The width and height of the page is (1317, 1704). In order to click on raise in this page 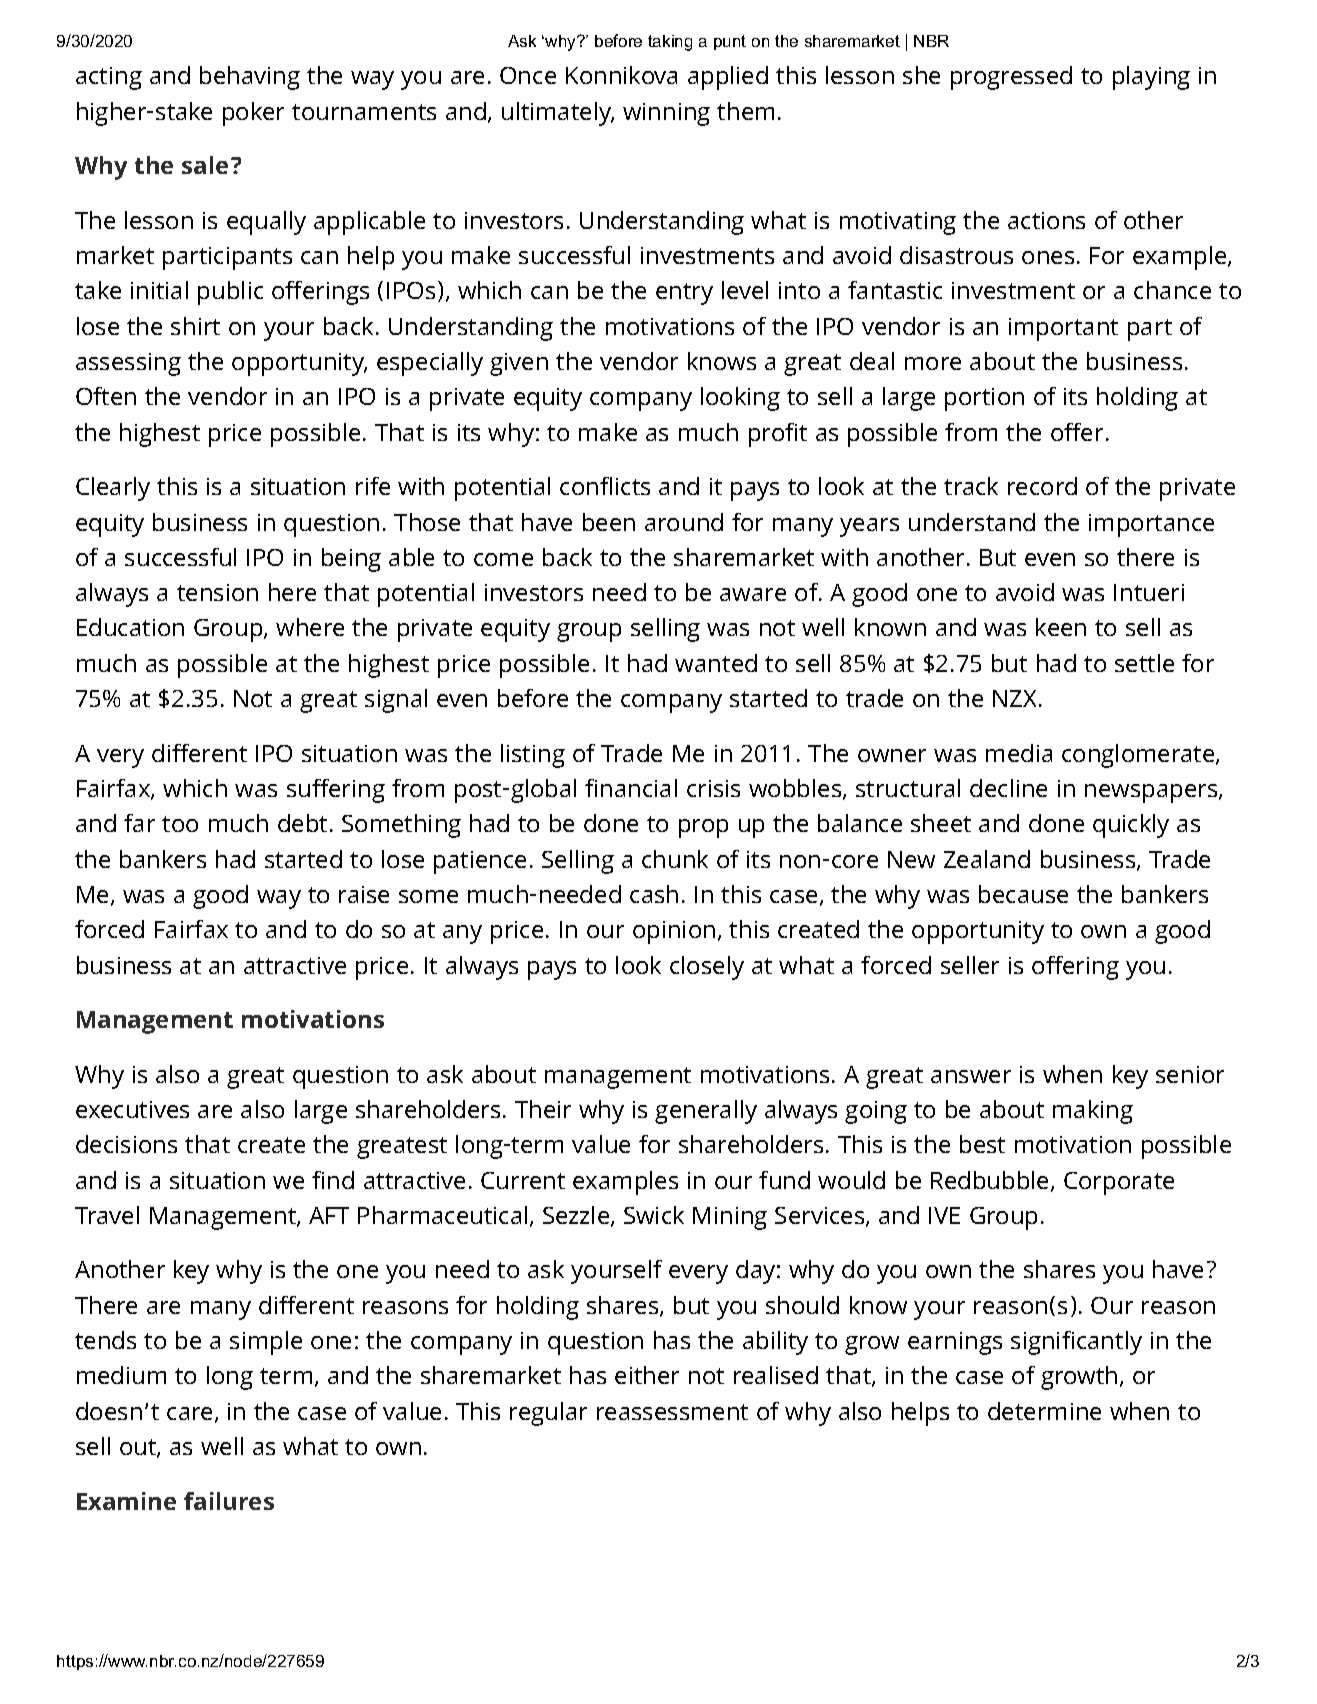, I will do `click(364, 894)`.
